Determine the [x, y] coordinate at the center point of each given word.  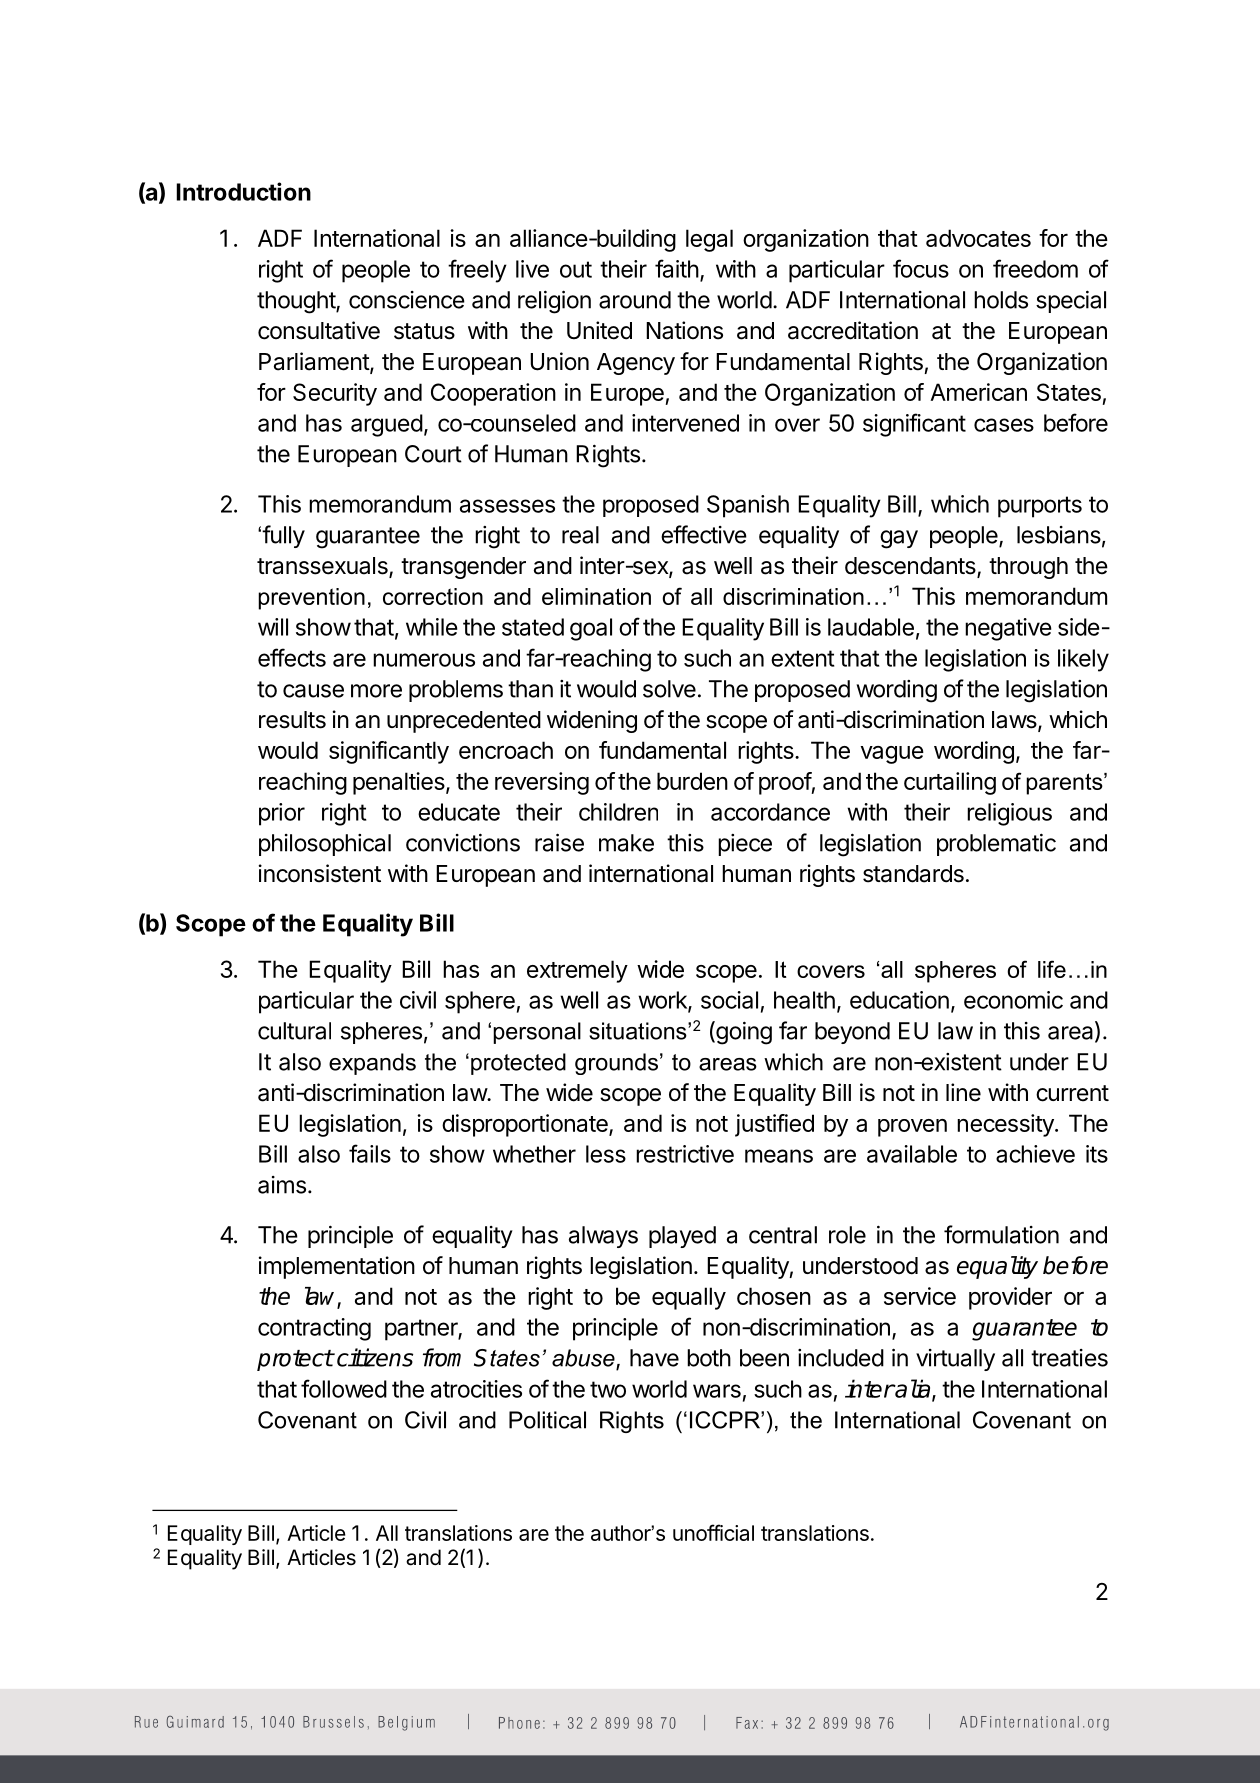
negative [1008, 629]
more [376, 691]
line [963, 1092]
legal [709, 240]
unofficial [713, 1532]
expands [372, 1064]
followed [344, 1388]
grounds [616, 1064]
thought [297, 302]
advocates [978, 238]
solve [669, 689]
